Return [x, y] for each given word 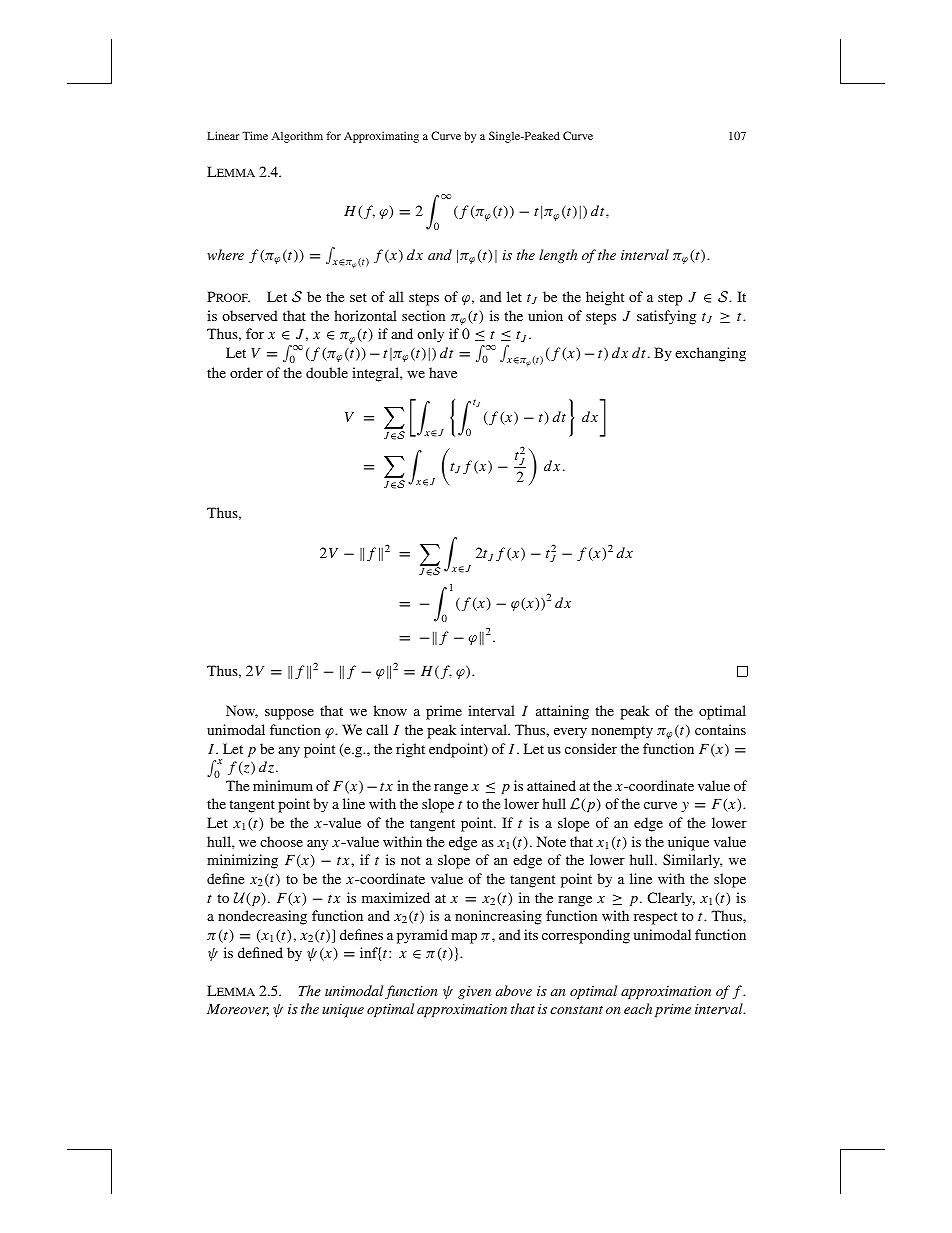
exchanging [710, 354]
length [558, 256]
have [443, 372]
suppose [289, 714]
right [410, 750]
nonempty [622, 732]
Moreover [238, 1010]
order [246, 372]
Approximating [381, 137]
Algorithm [297, 137]
